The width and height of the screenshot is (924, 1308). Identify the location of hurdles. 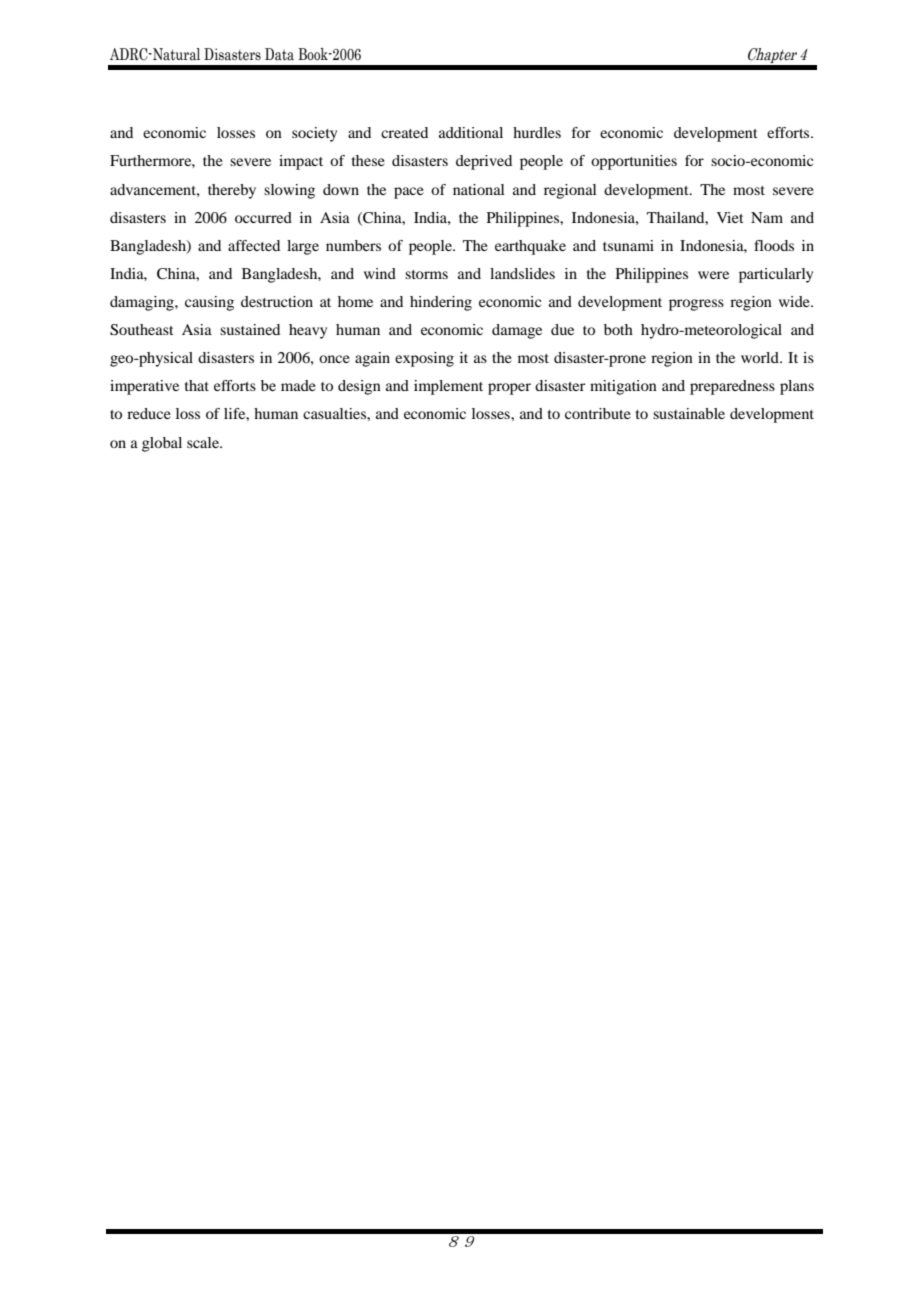
(537, 132).
